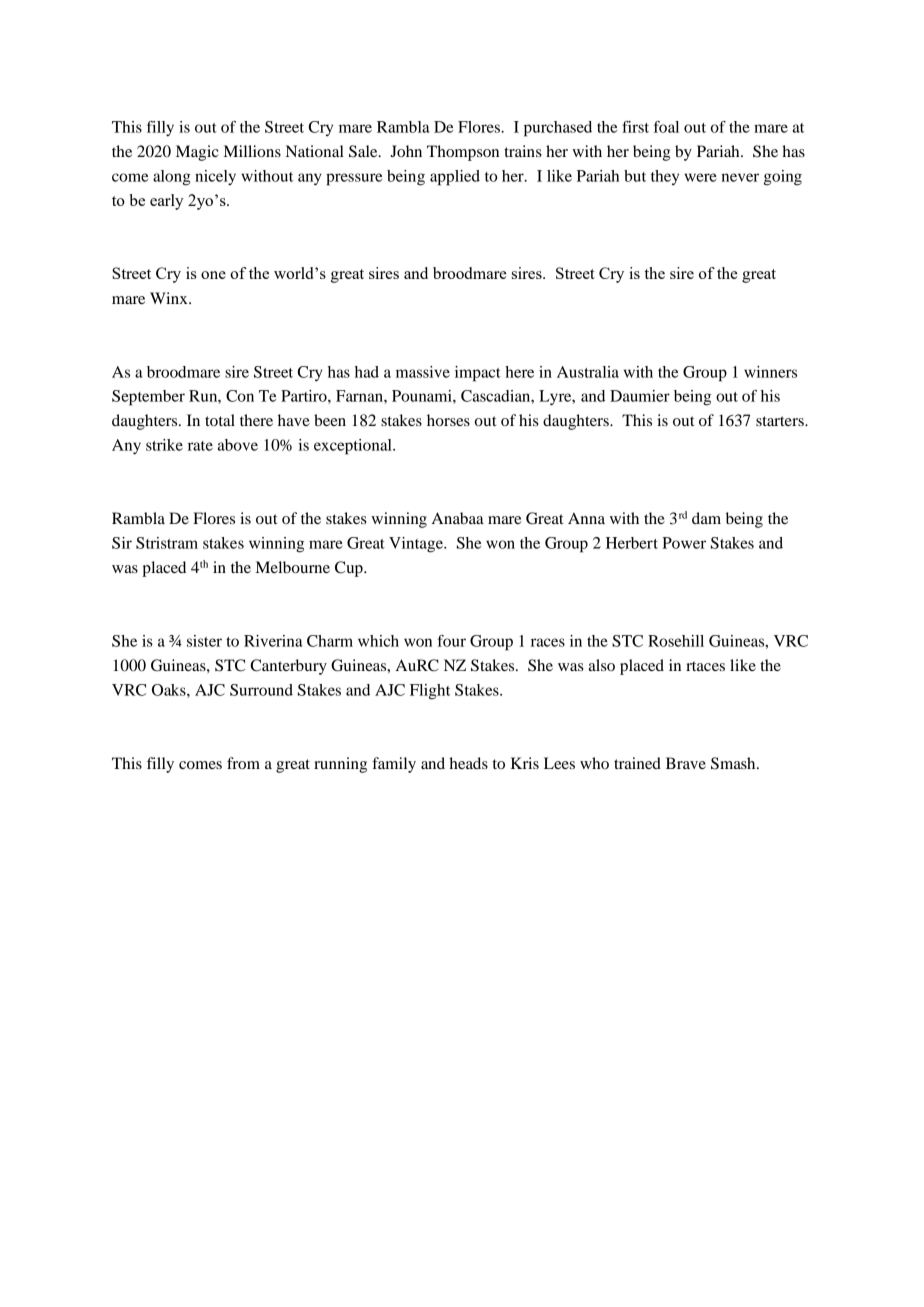  Describe the element at coordinates (238, 445) in the screenshot. I see `above` at that location.
